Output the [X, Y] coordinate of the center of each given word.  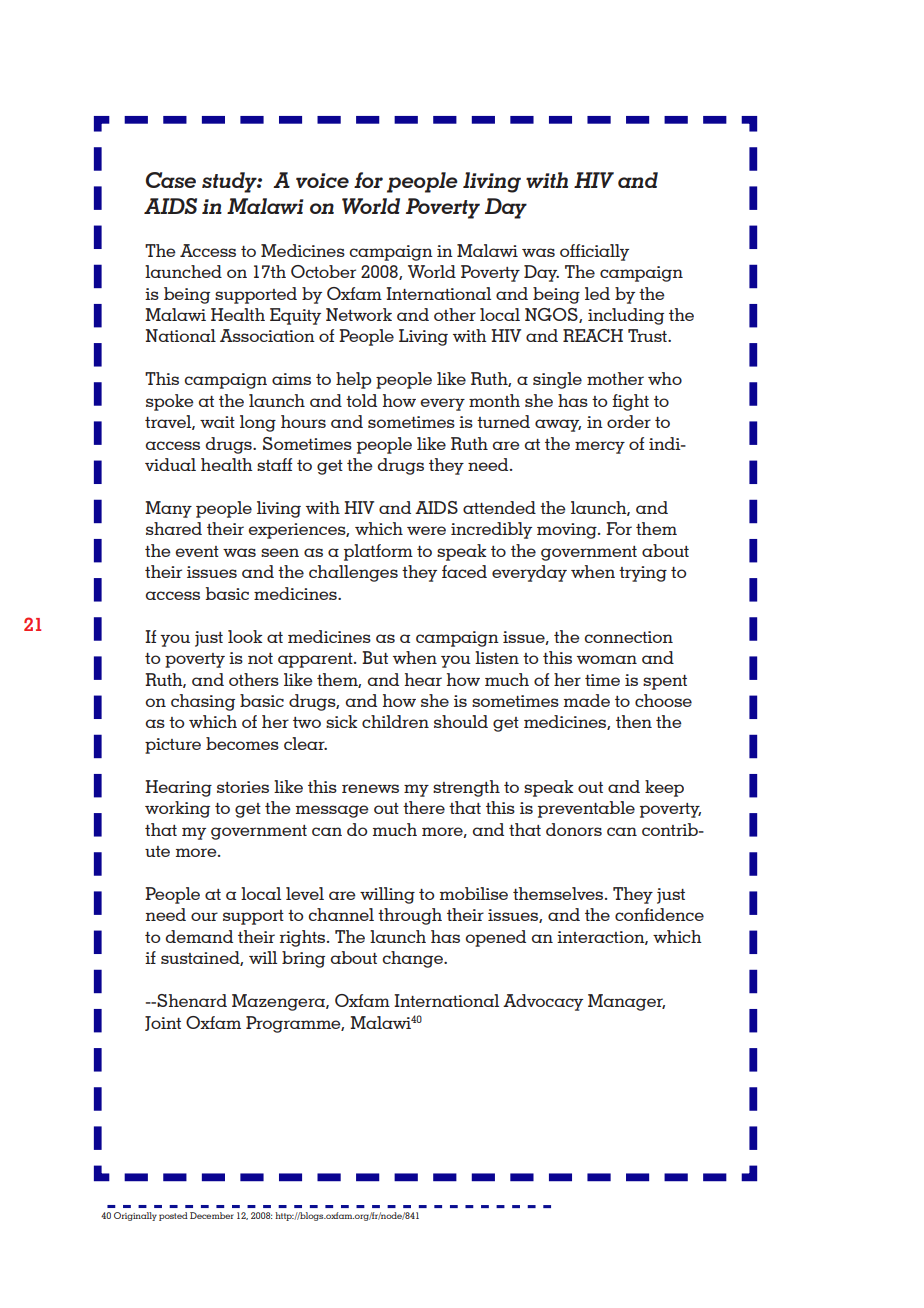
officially [594, 252]
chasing [203, 702]
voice [322, 180]
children [395, 721]
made [587, 700]
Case [171, 180]
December [212, 1215]
